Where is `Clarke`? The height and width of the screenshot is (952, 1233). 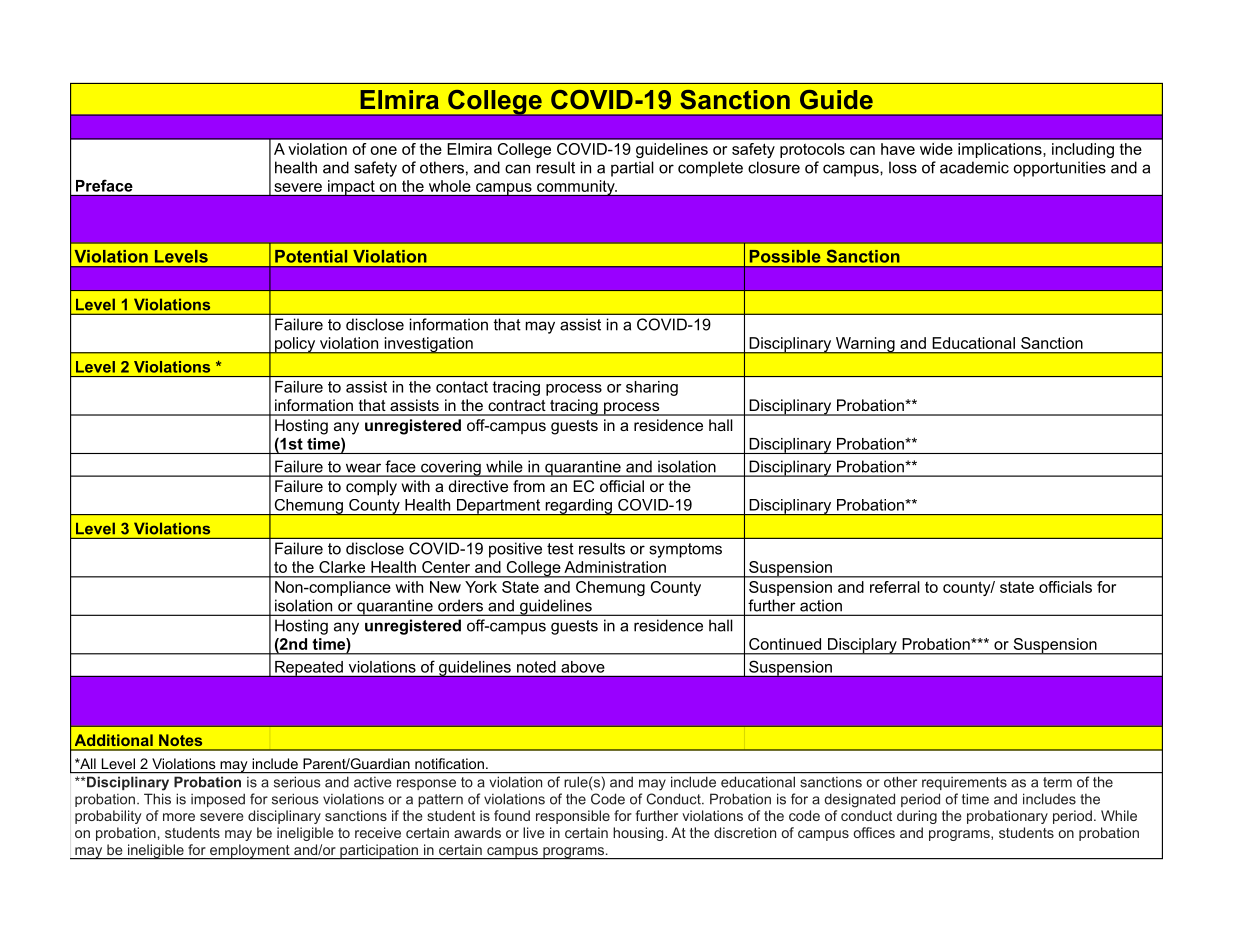 Clarke is located at coordinates (342, 567).
